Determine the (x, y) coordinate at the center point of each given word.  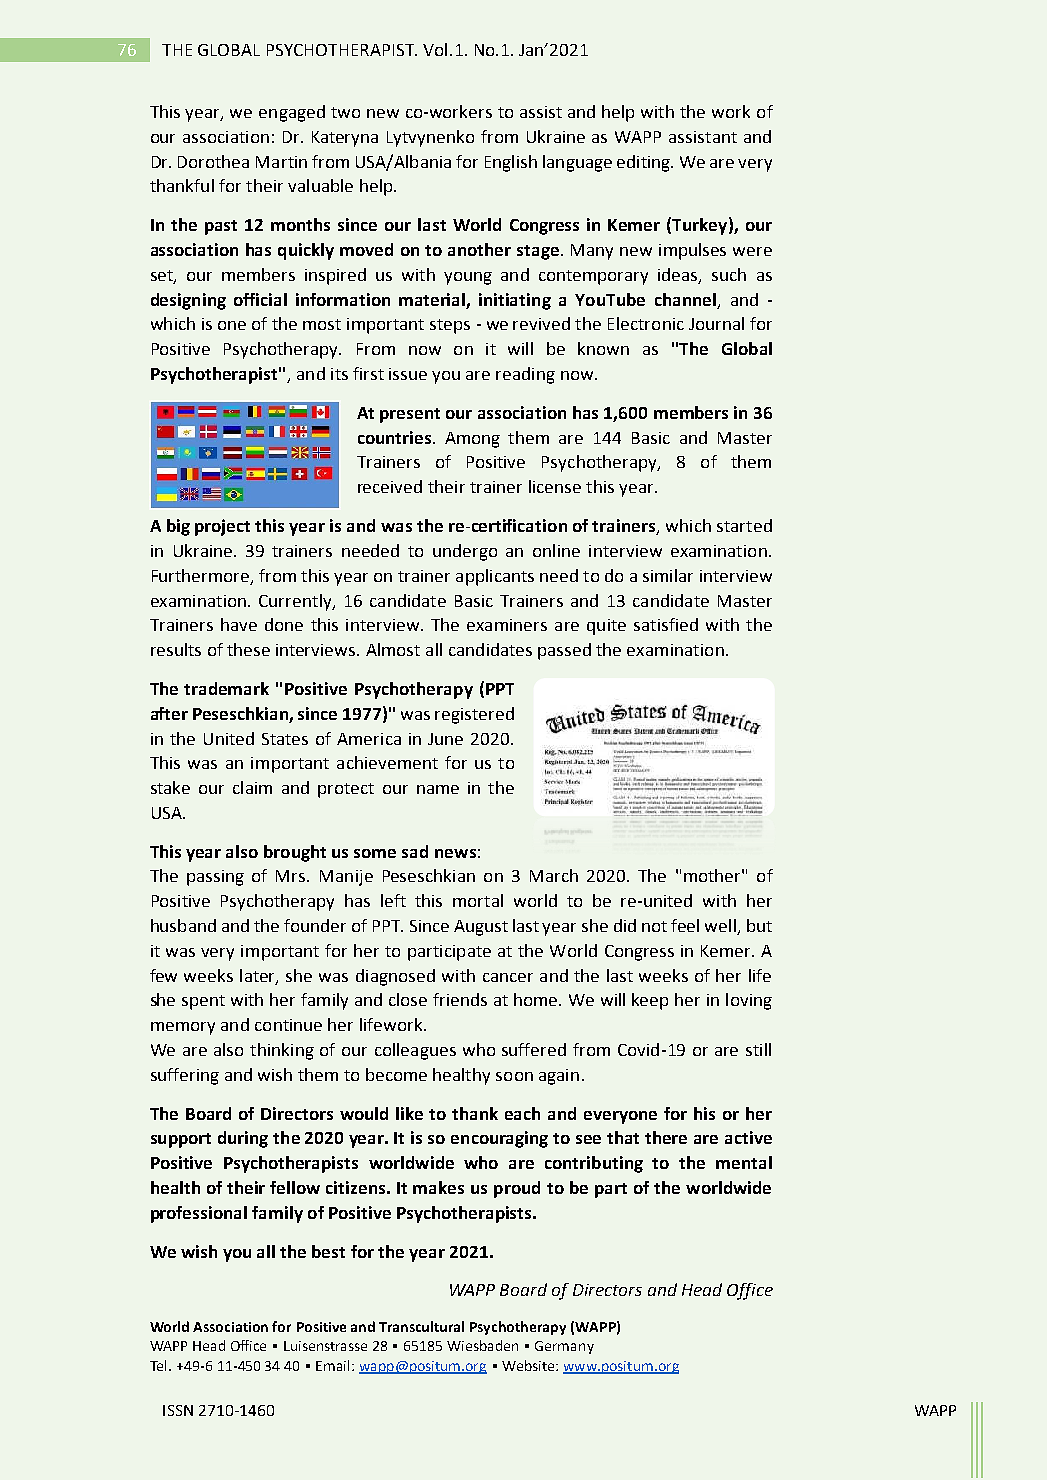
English (511, 163)
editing (645, 163)
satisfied (666, 624)
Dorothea (213, 161)
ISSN (178, 1410)
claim (252, 787)
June (445, 739)
